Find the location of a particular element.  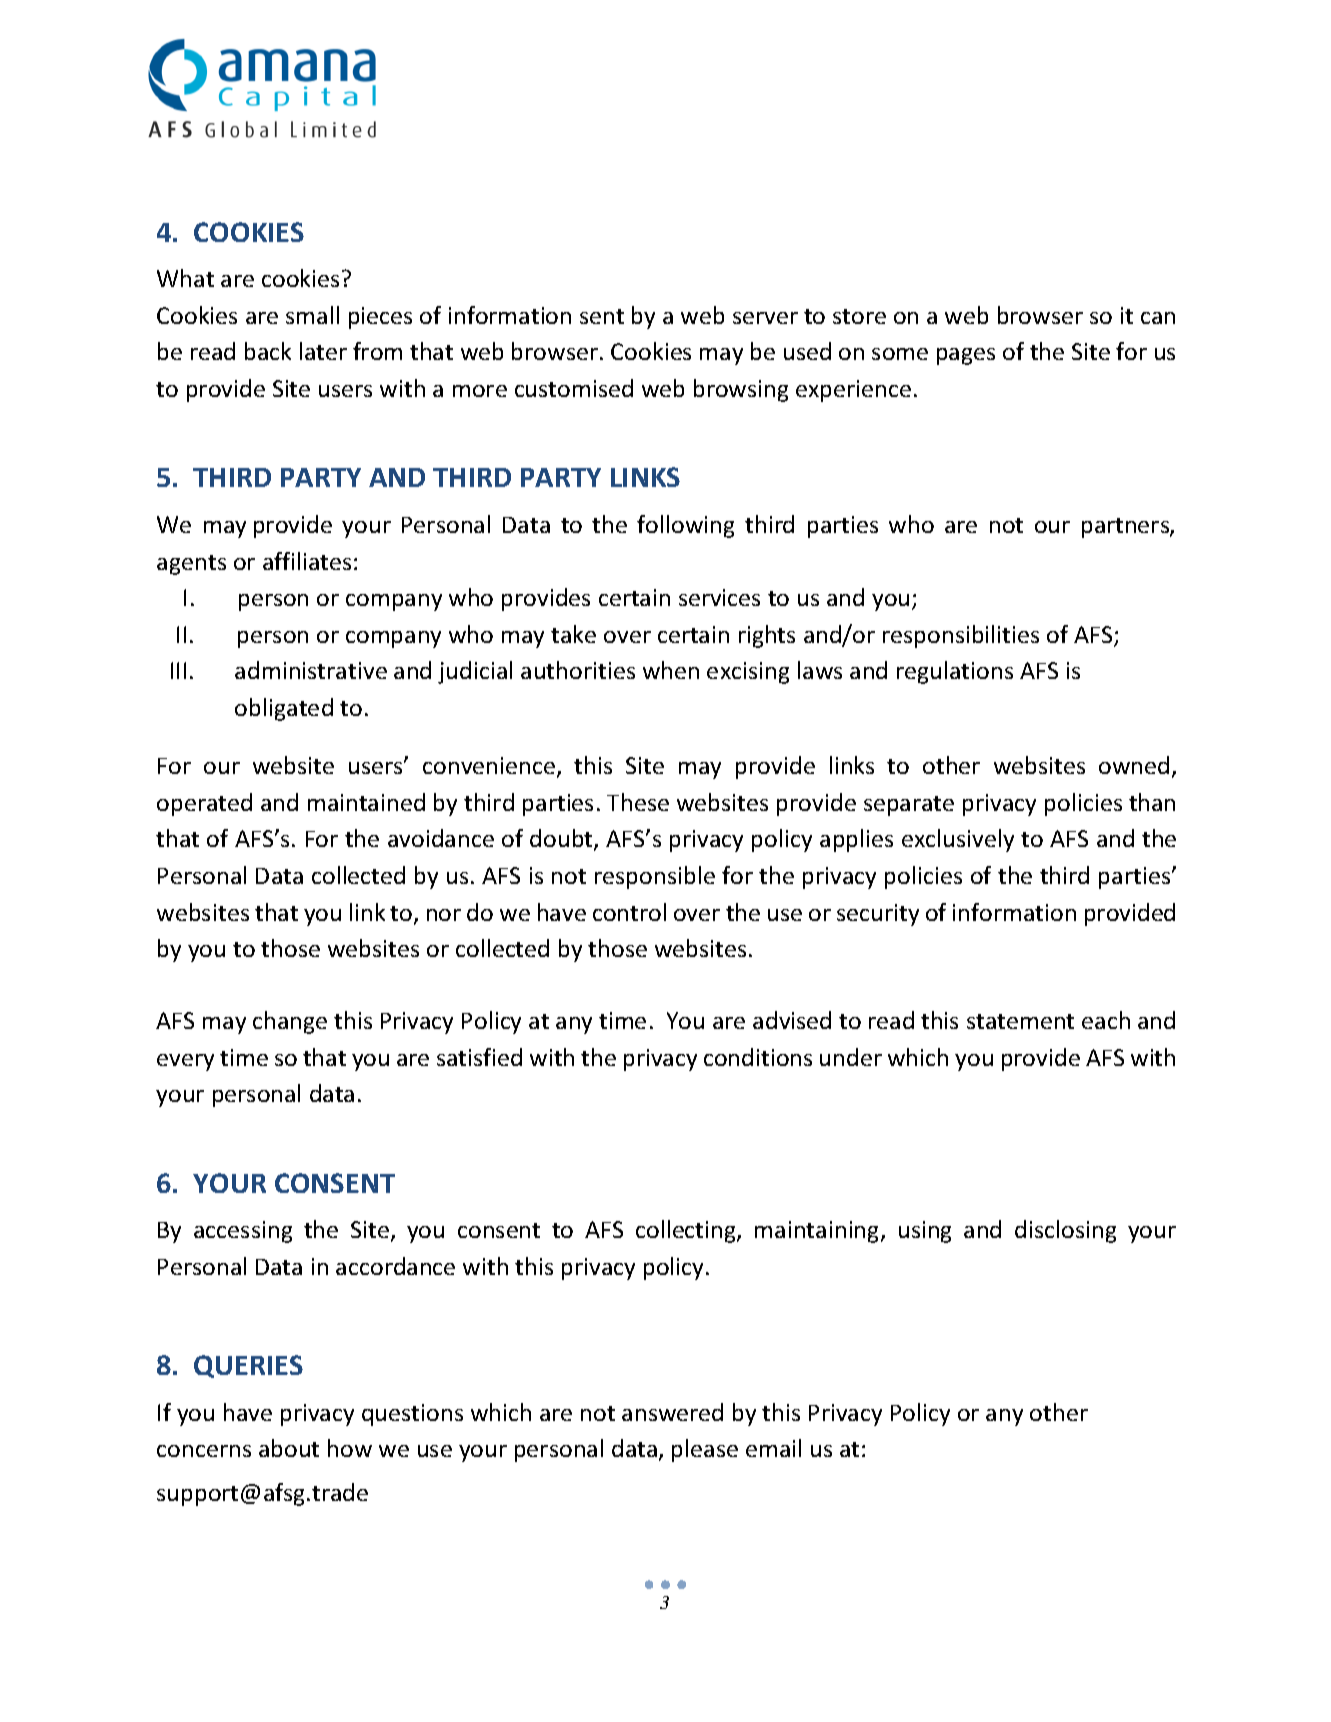

collecting is located at coordinates (687, 1231).
